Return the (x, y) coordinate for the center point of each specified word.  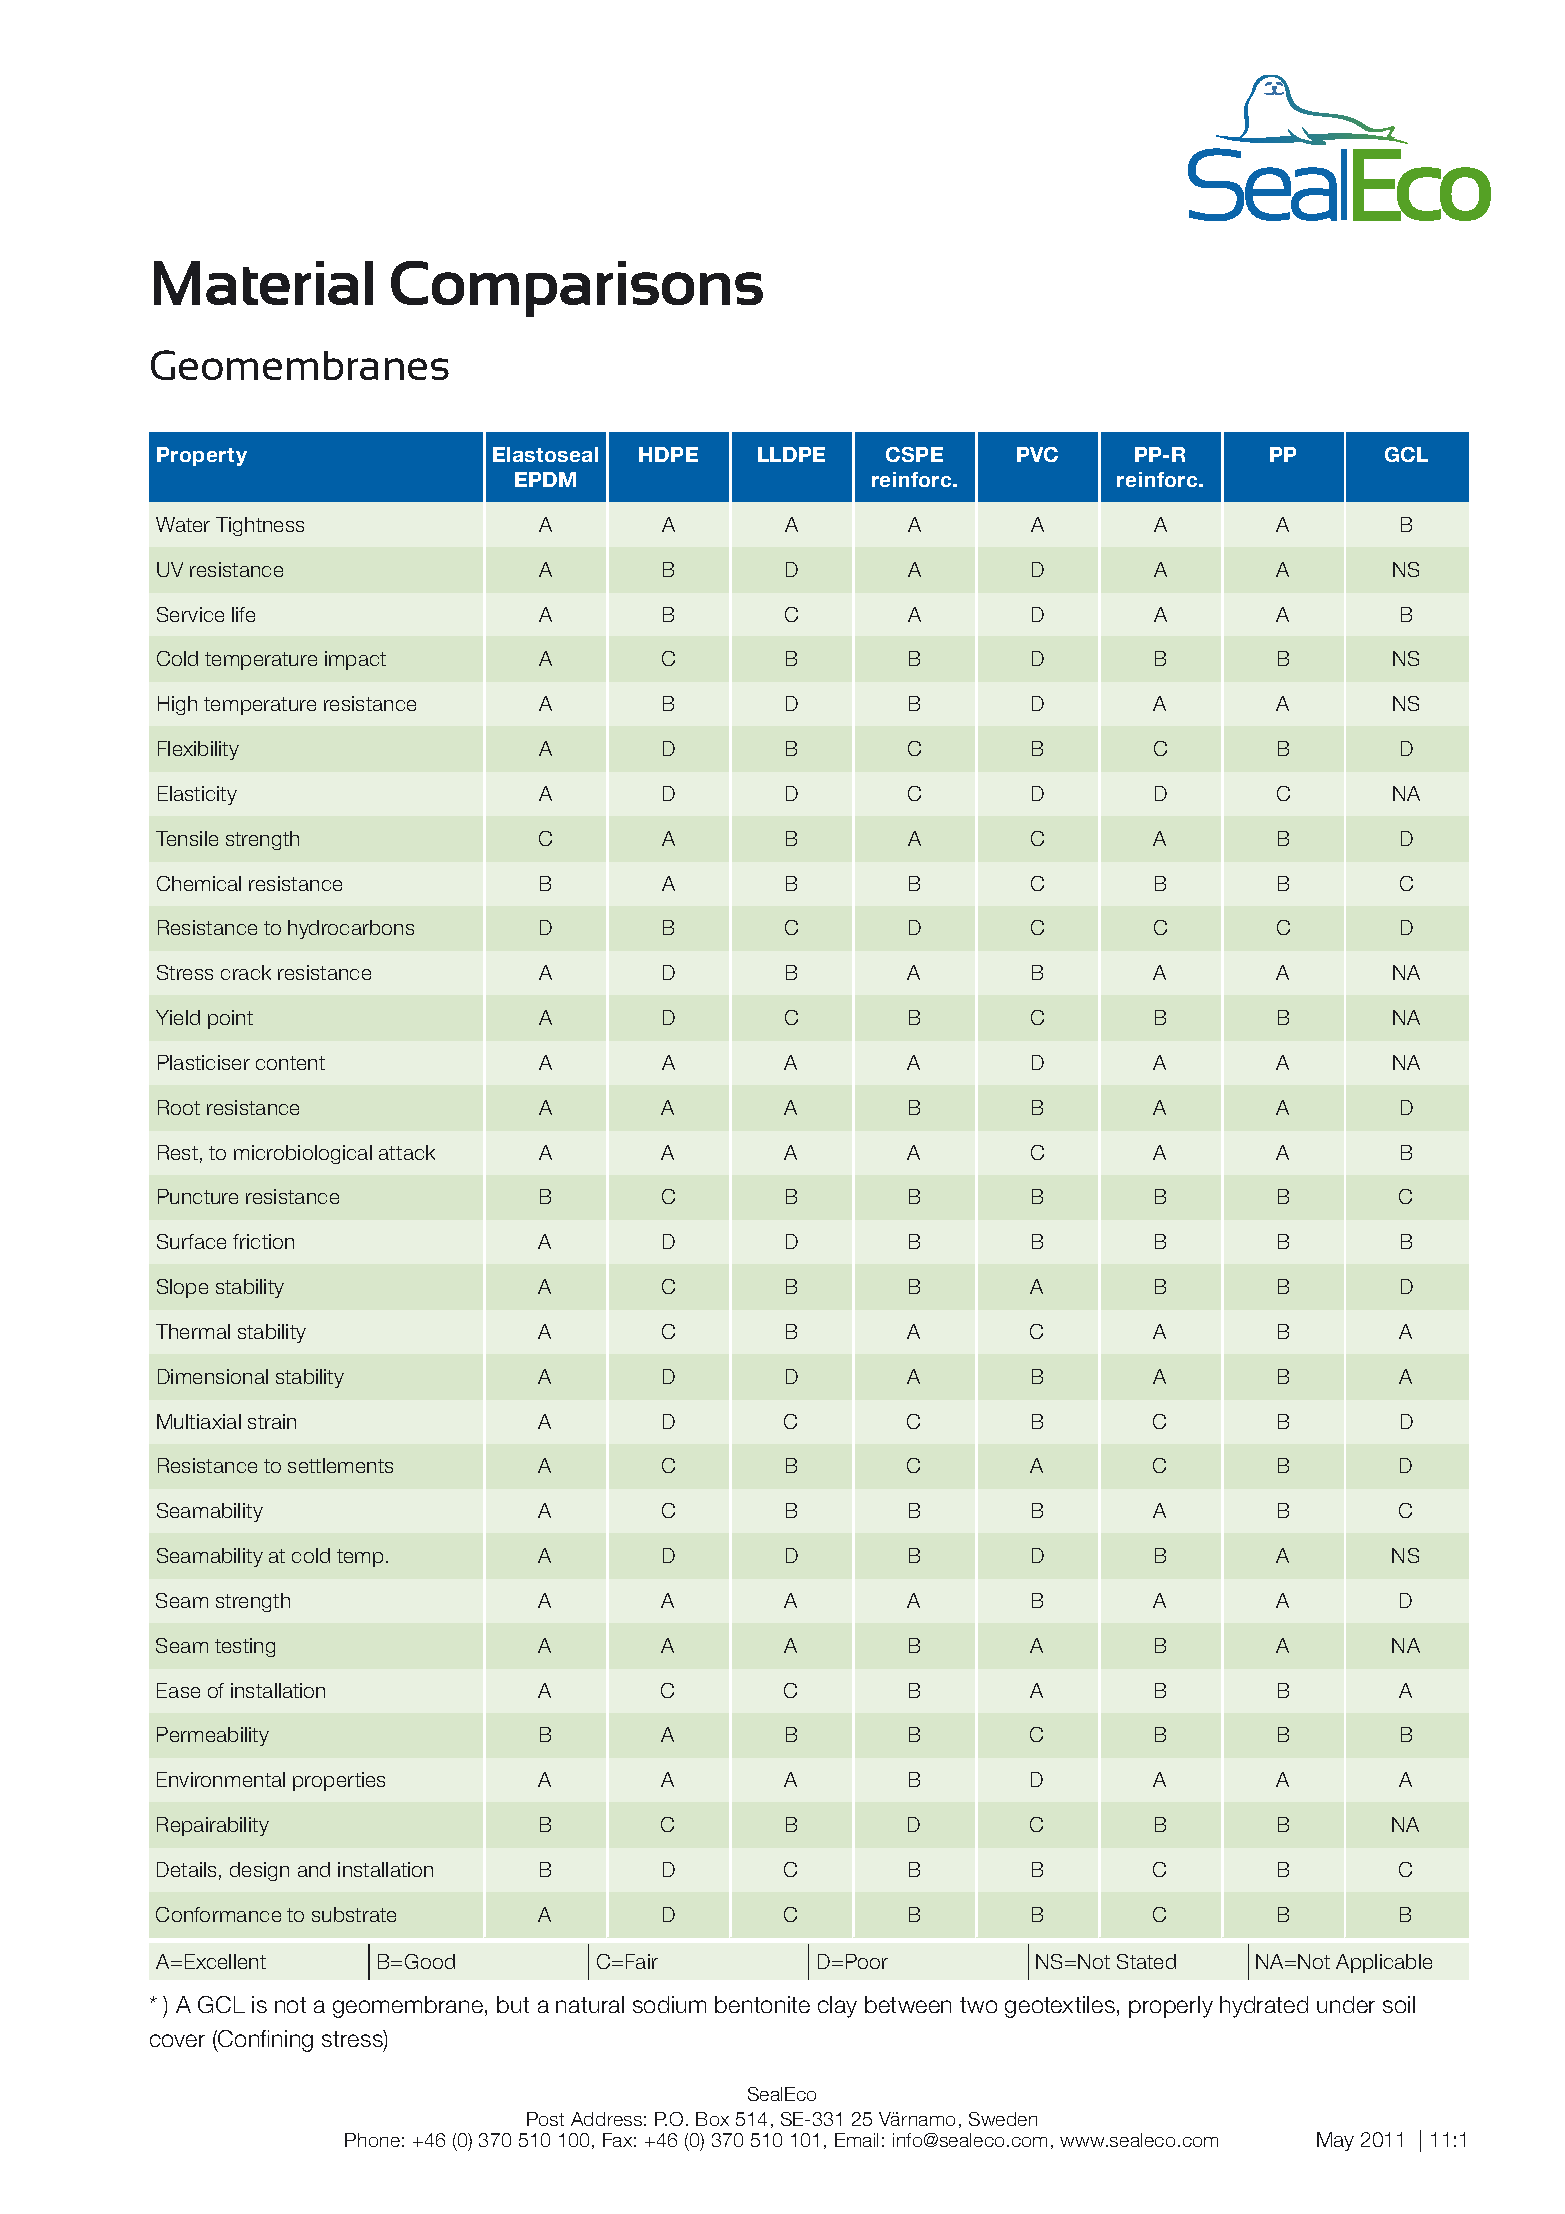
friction (263, 1241)
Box (712, 2119)
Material (263, 283)
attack (407, 1152)
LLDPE (791, 454)
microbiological (303, 1154)
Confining (264, 2041)
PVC (1037, 454)
